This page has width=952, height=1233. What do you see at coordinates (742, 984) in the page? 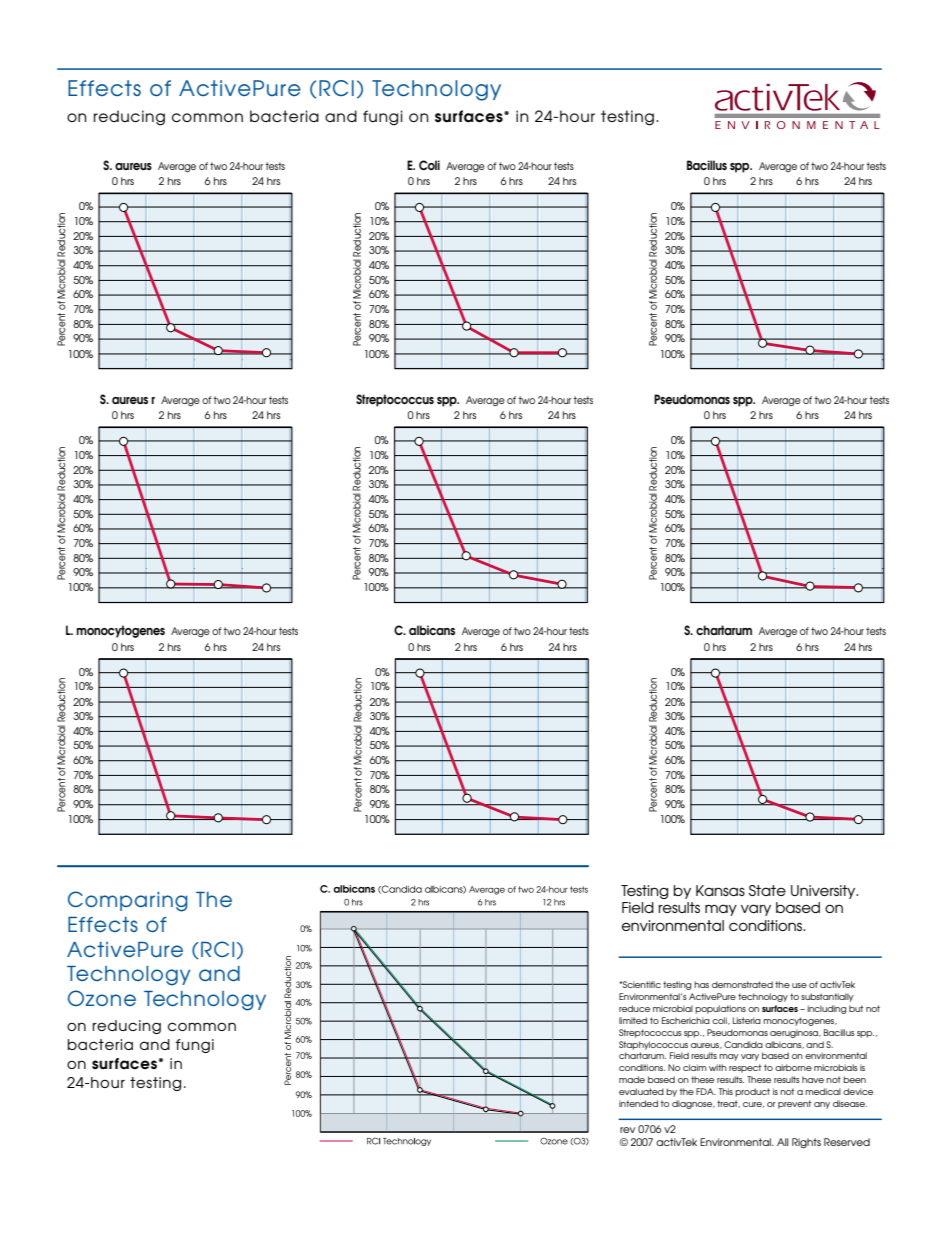
I see `demonstrated` at bounding box center [742, 984].
